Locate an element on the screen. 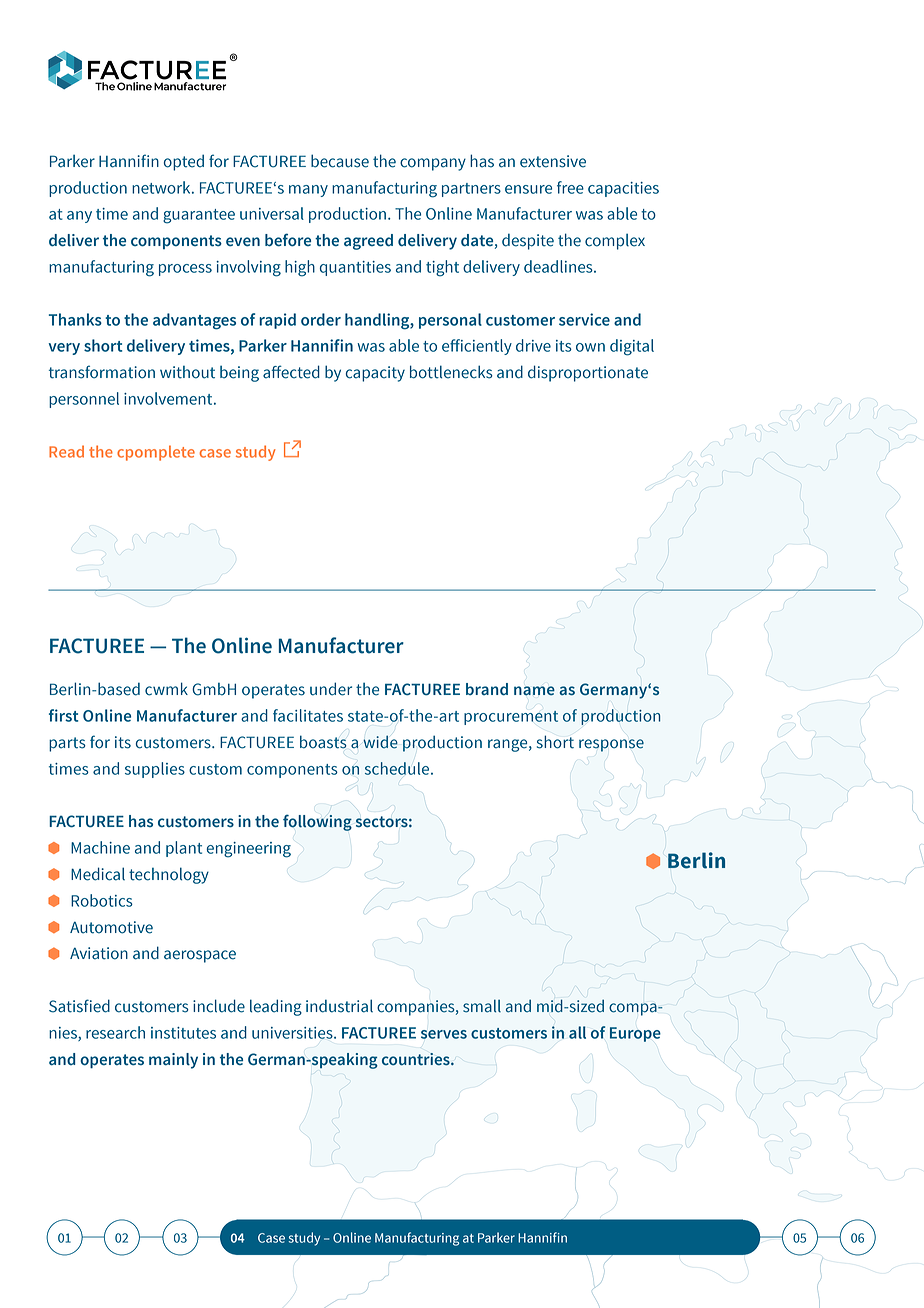 The height and width of the screenshot is (1308, 924). name is located at coordinates (534, 691).
